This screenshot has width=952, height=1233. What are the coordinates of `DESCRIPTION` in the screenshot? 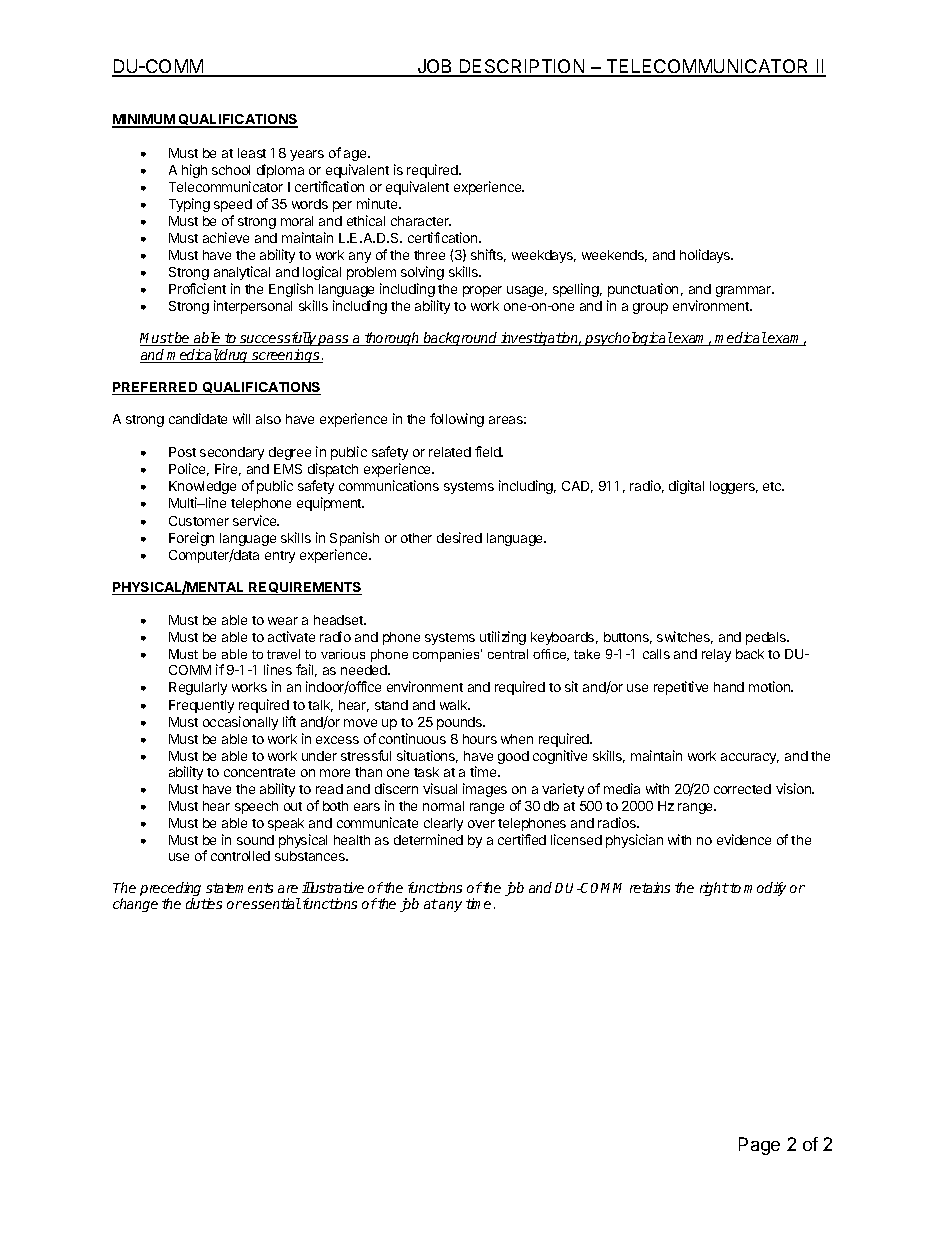 It's located at (522, 67).
